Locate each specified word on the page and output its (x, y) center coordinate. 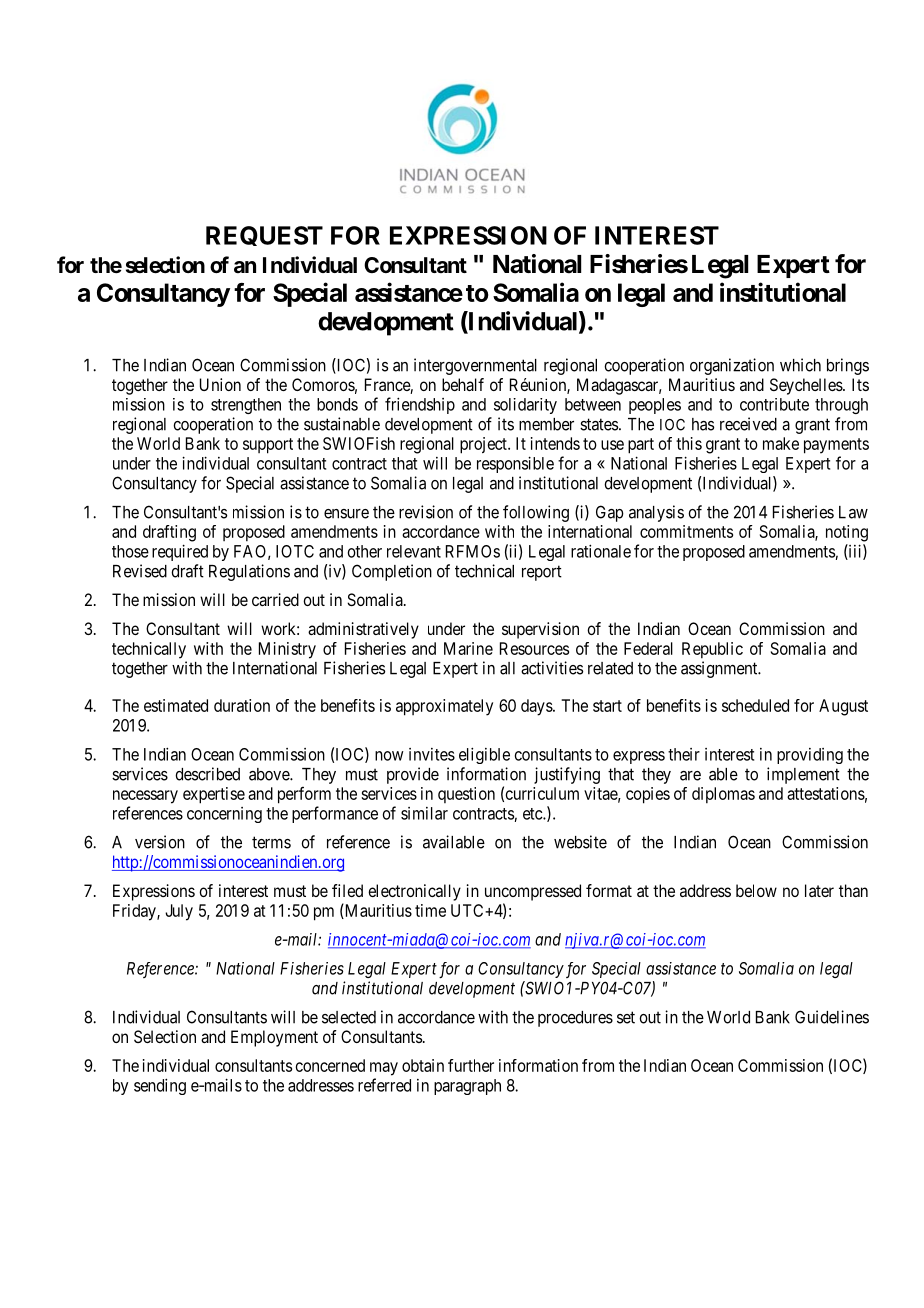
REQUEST (264, 236)
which (800, 365)
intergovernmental (475, 366)
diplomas (723, 795)
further (471, 1065)
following (536, 513)
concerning (224, 815)
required (180, 552)
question (466, 795)
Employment (274, 1038)
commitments (686, 531)
